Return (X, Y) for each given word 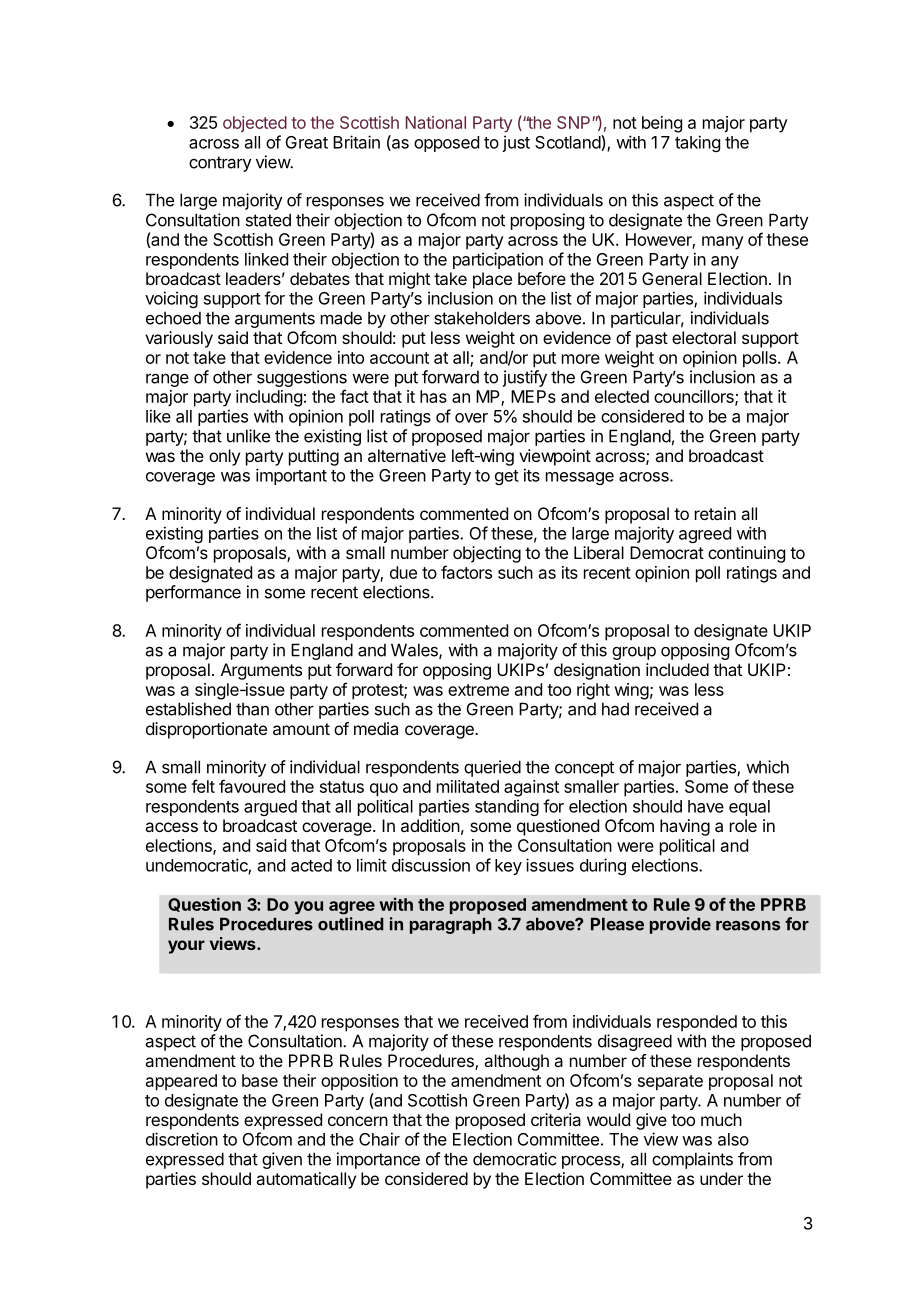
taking (697, 143)
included (677, 669)
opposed (446, 144)
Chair (379, 1139)
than (252, 709)
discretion (182, 1139)
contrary (220, 164)
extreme (478, 690)
